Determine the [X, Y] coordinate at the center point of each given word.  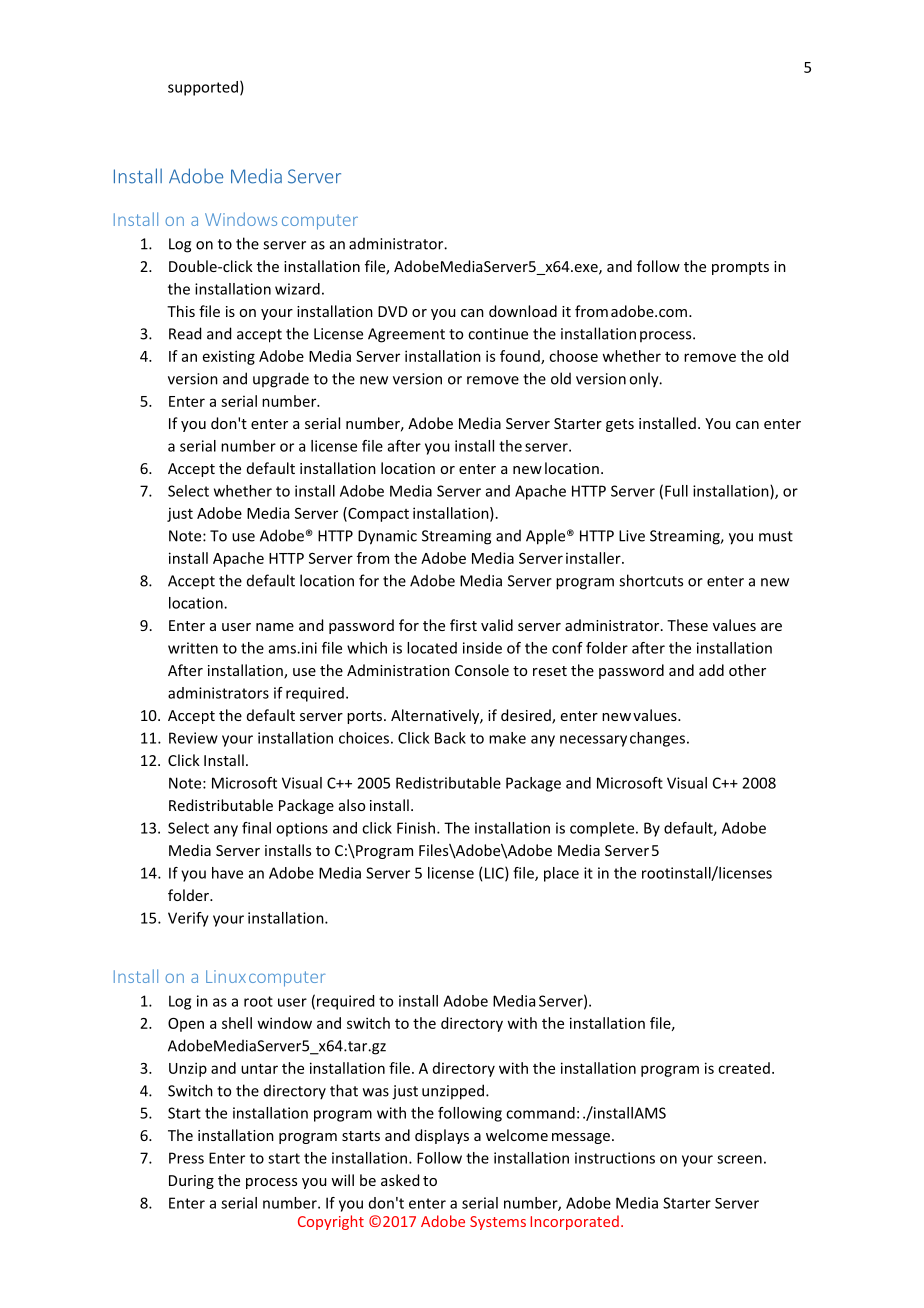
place [561, 874]
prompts [740, 268]
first [463, 625]
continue [498, 334]
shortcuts [651, 580]
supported [203, 88]
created [744, 1068]
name [275, 627]
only [645, 380]
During [191, 1182]
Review [193, 738]
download [523, 311]
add [711, 670]
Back [450, 738]
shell [237, 1023]
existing [229, 357]
